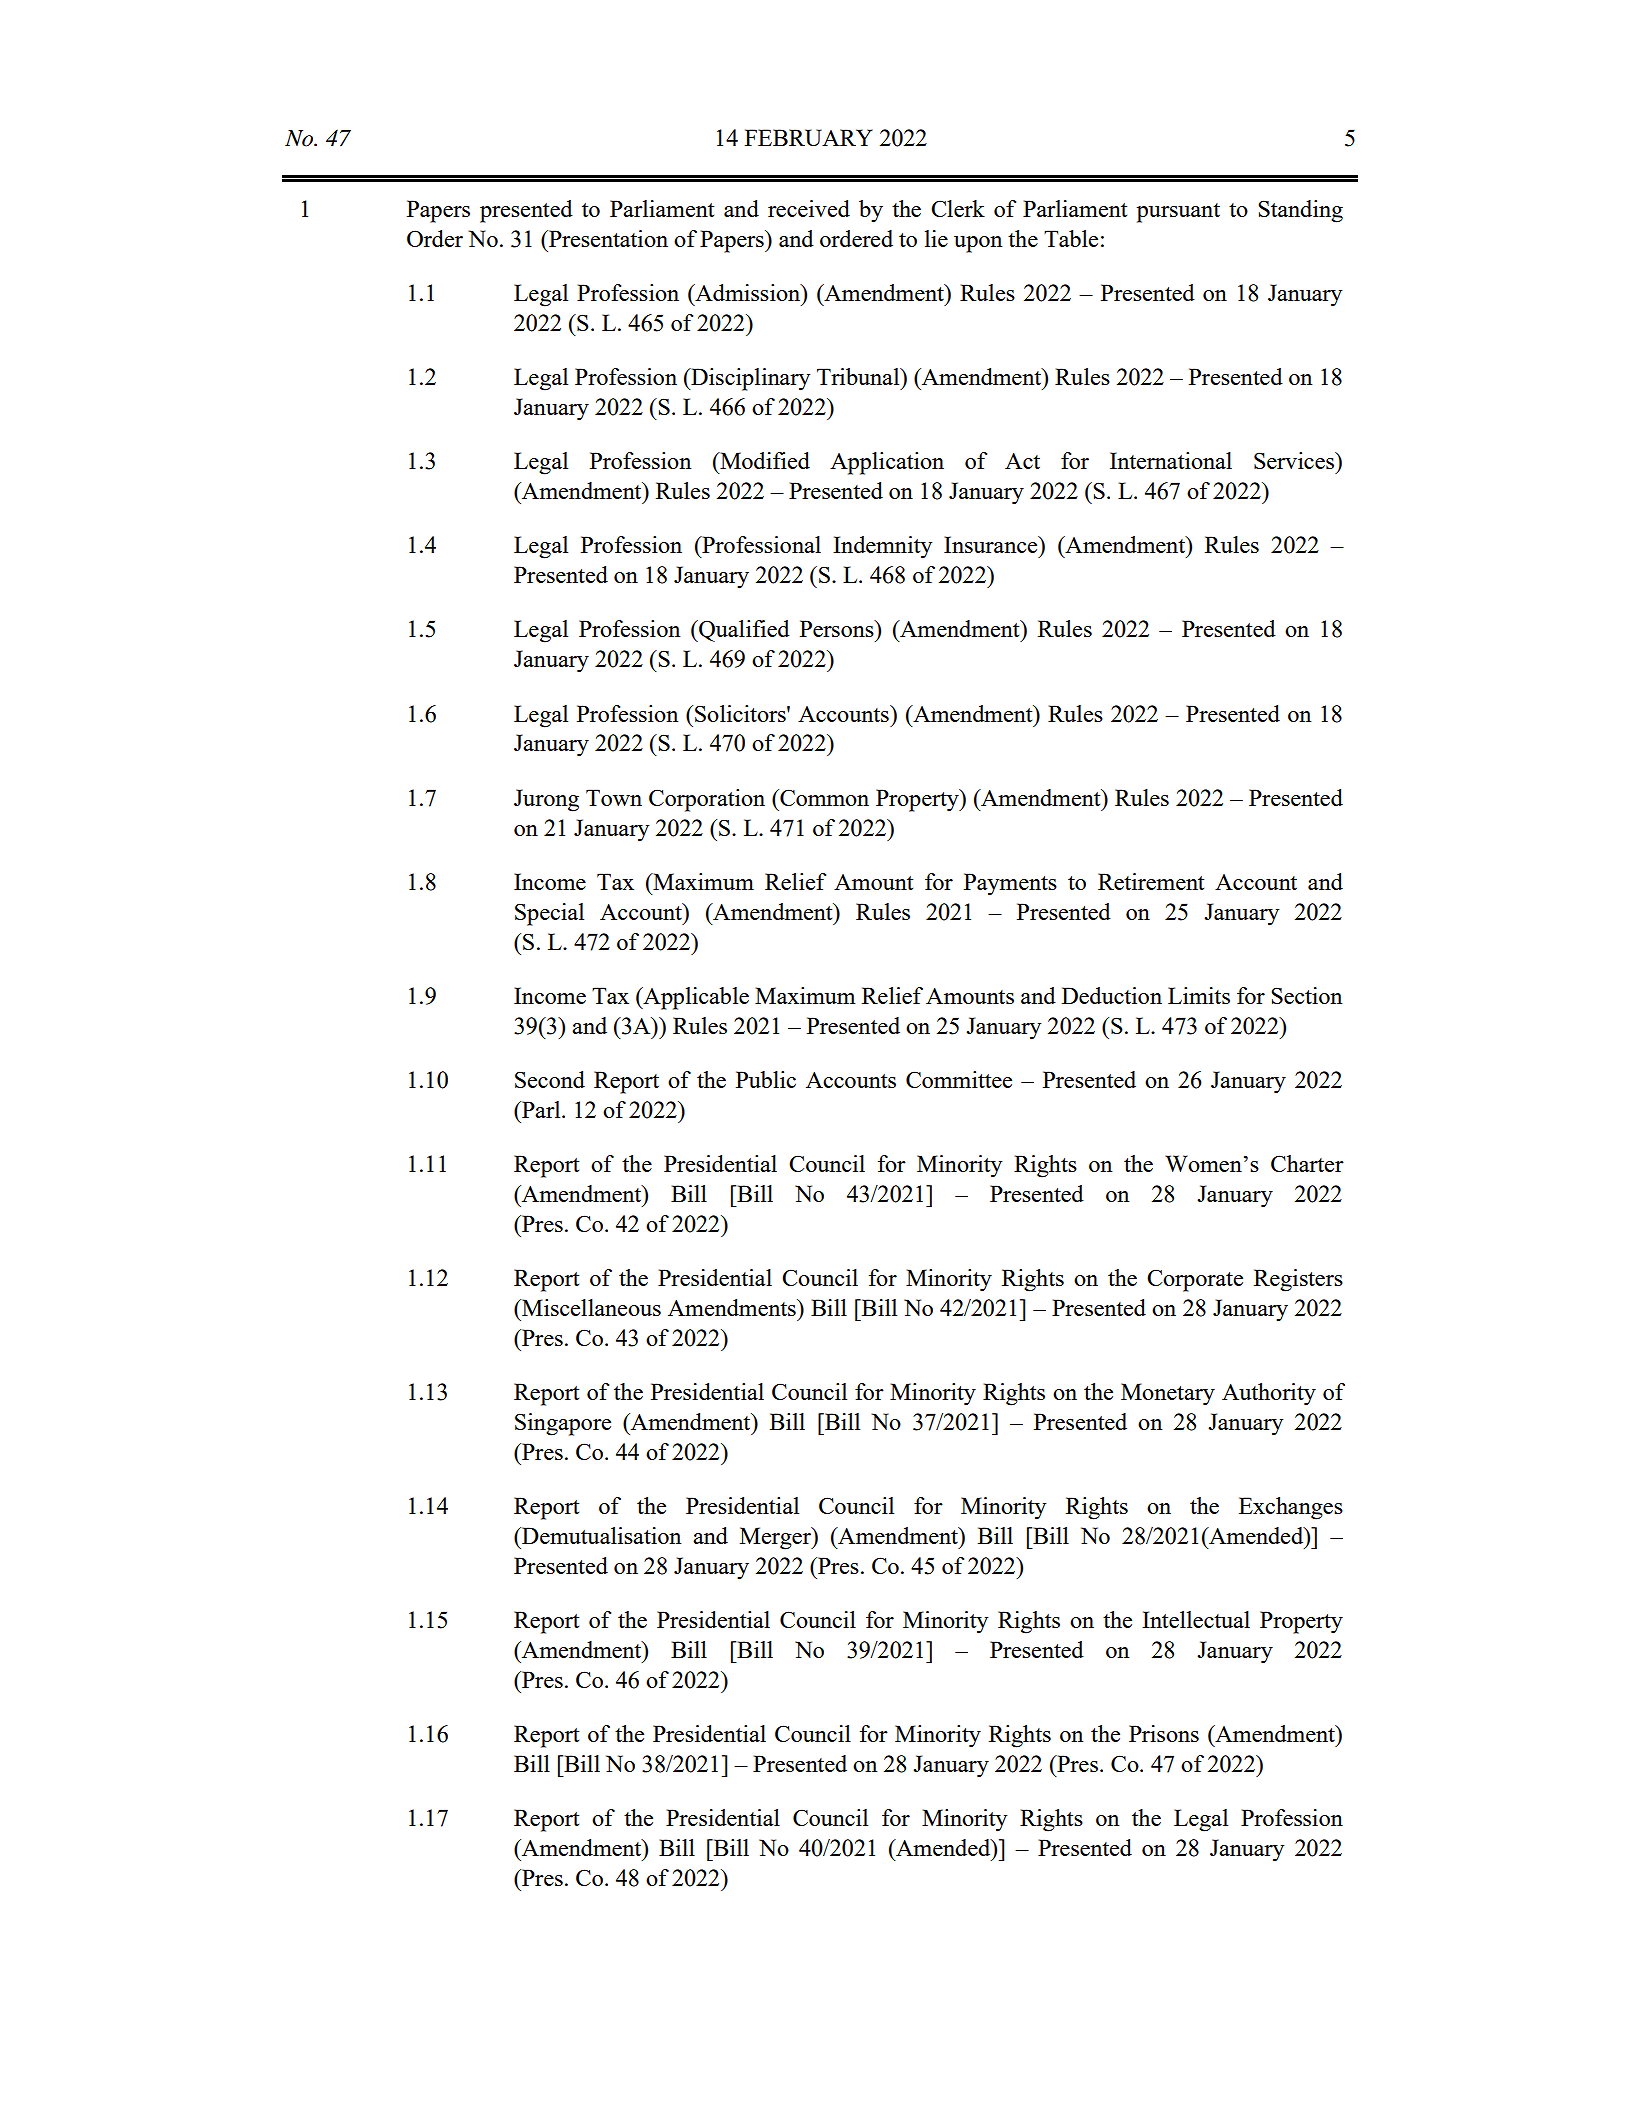 The image size is (1642, 2125). I want to click on Admission, so click(748, 292).
